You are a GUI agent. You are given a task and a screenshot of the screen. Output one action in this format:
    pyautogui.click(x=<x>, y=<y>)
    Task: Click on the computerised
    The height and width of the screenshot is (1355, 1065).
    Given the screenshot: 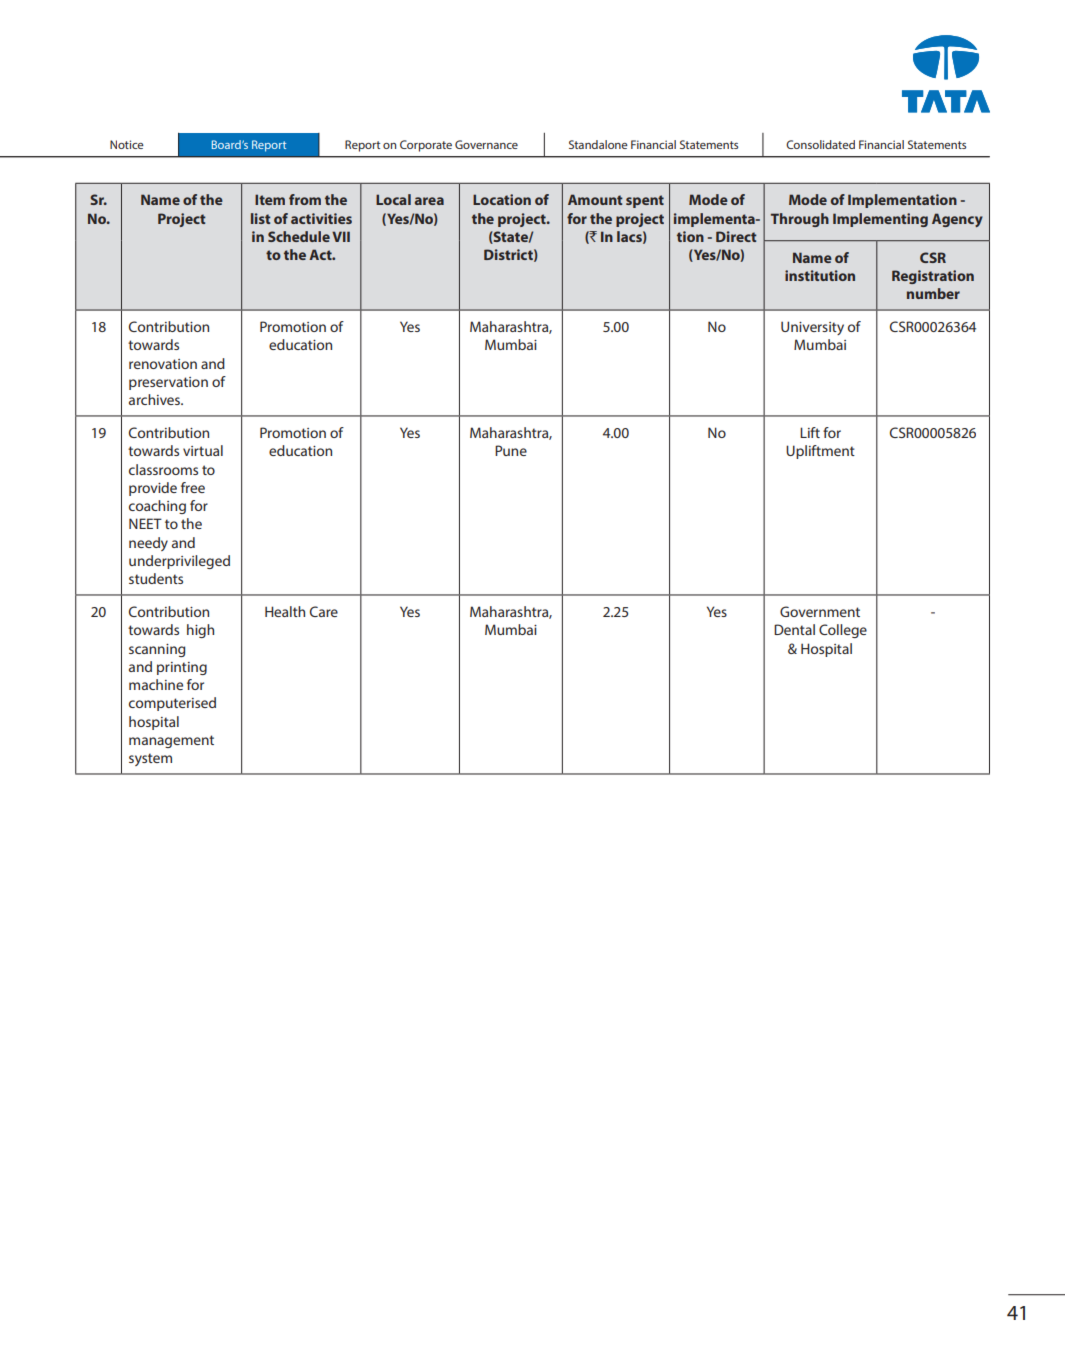 What is the action you would take?
    pyautogui.click(x=172, y=704)
